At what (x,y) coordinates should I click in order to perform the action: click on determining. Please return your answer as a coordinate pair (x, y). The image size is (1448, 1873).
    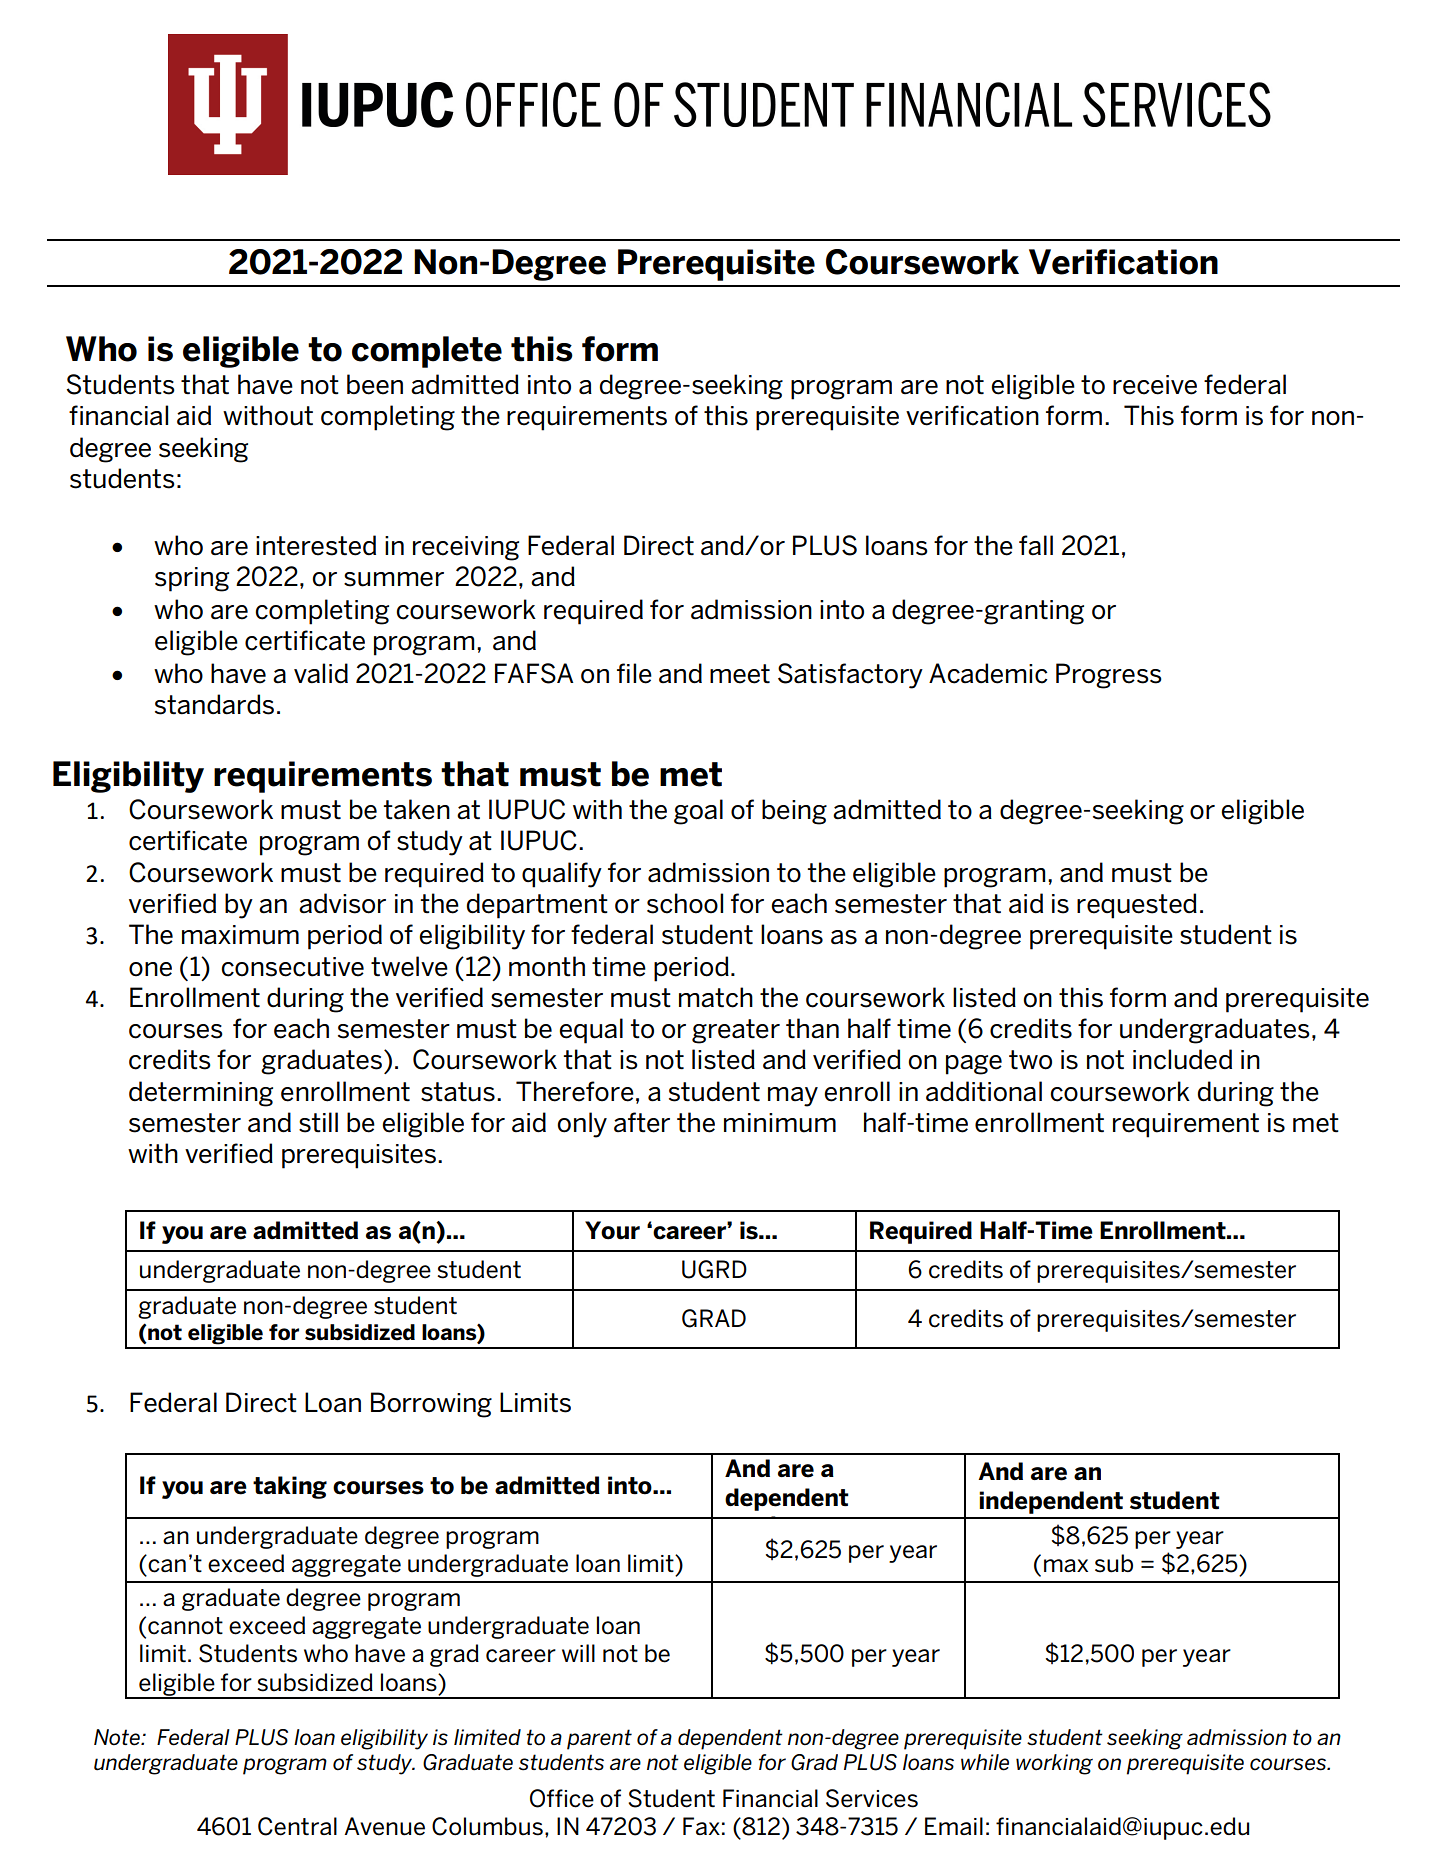
    Looking at the image, I should click on (201, 1094).
